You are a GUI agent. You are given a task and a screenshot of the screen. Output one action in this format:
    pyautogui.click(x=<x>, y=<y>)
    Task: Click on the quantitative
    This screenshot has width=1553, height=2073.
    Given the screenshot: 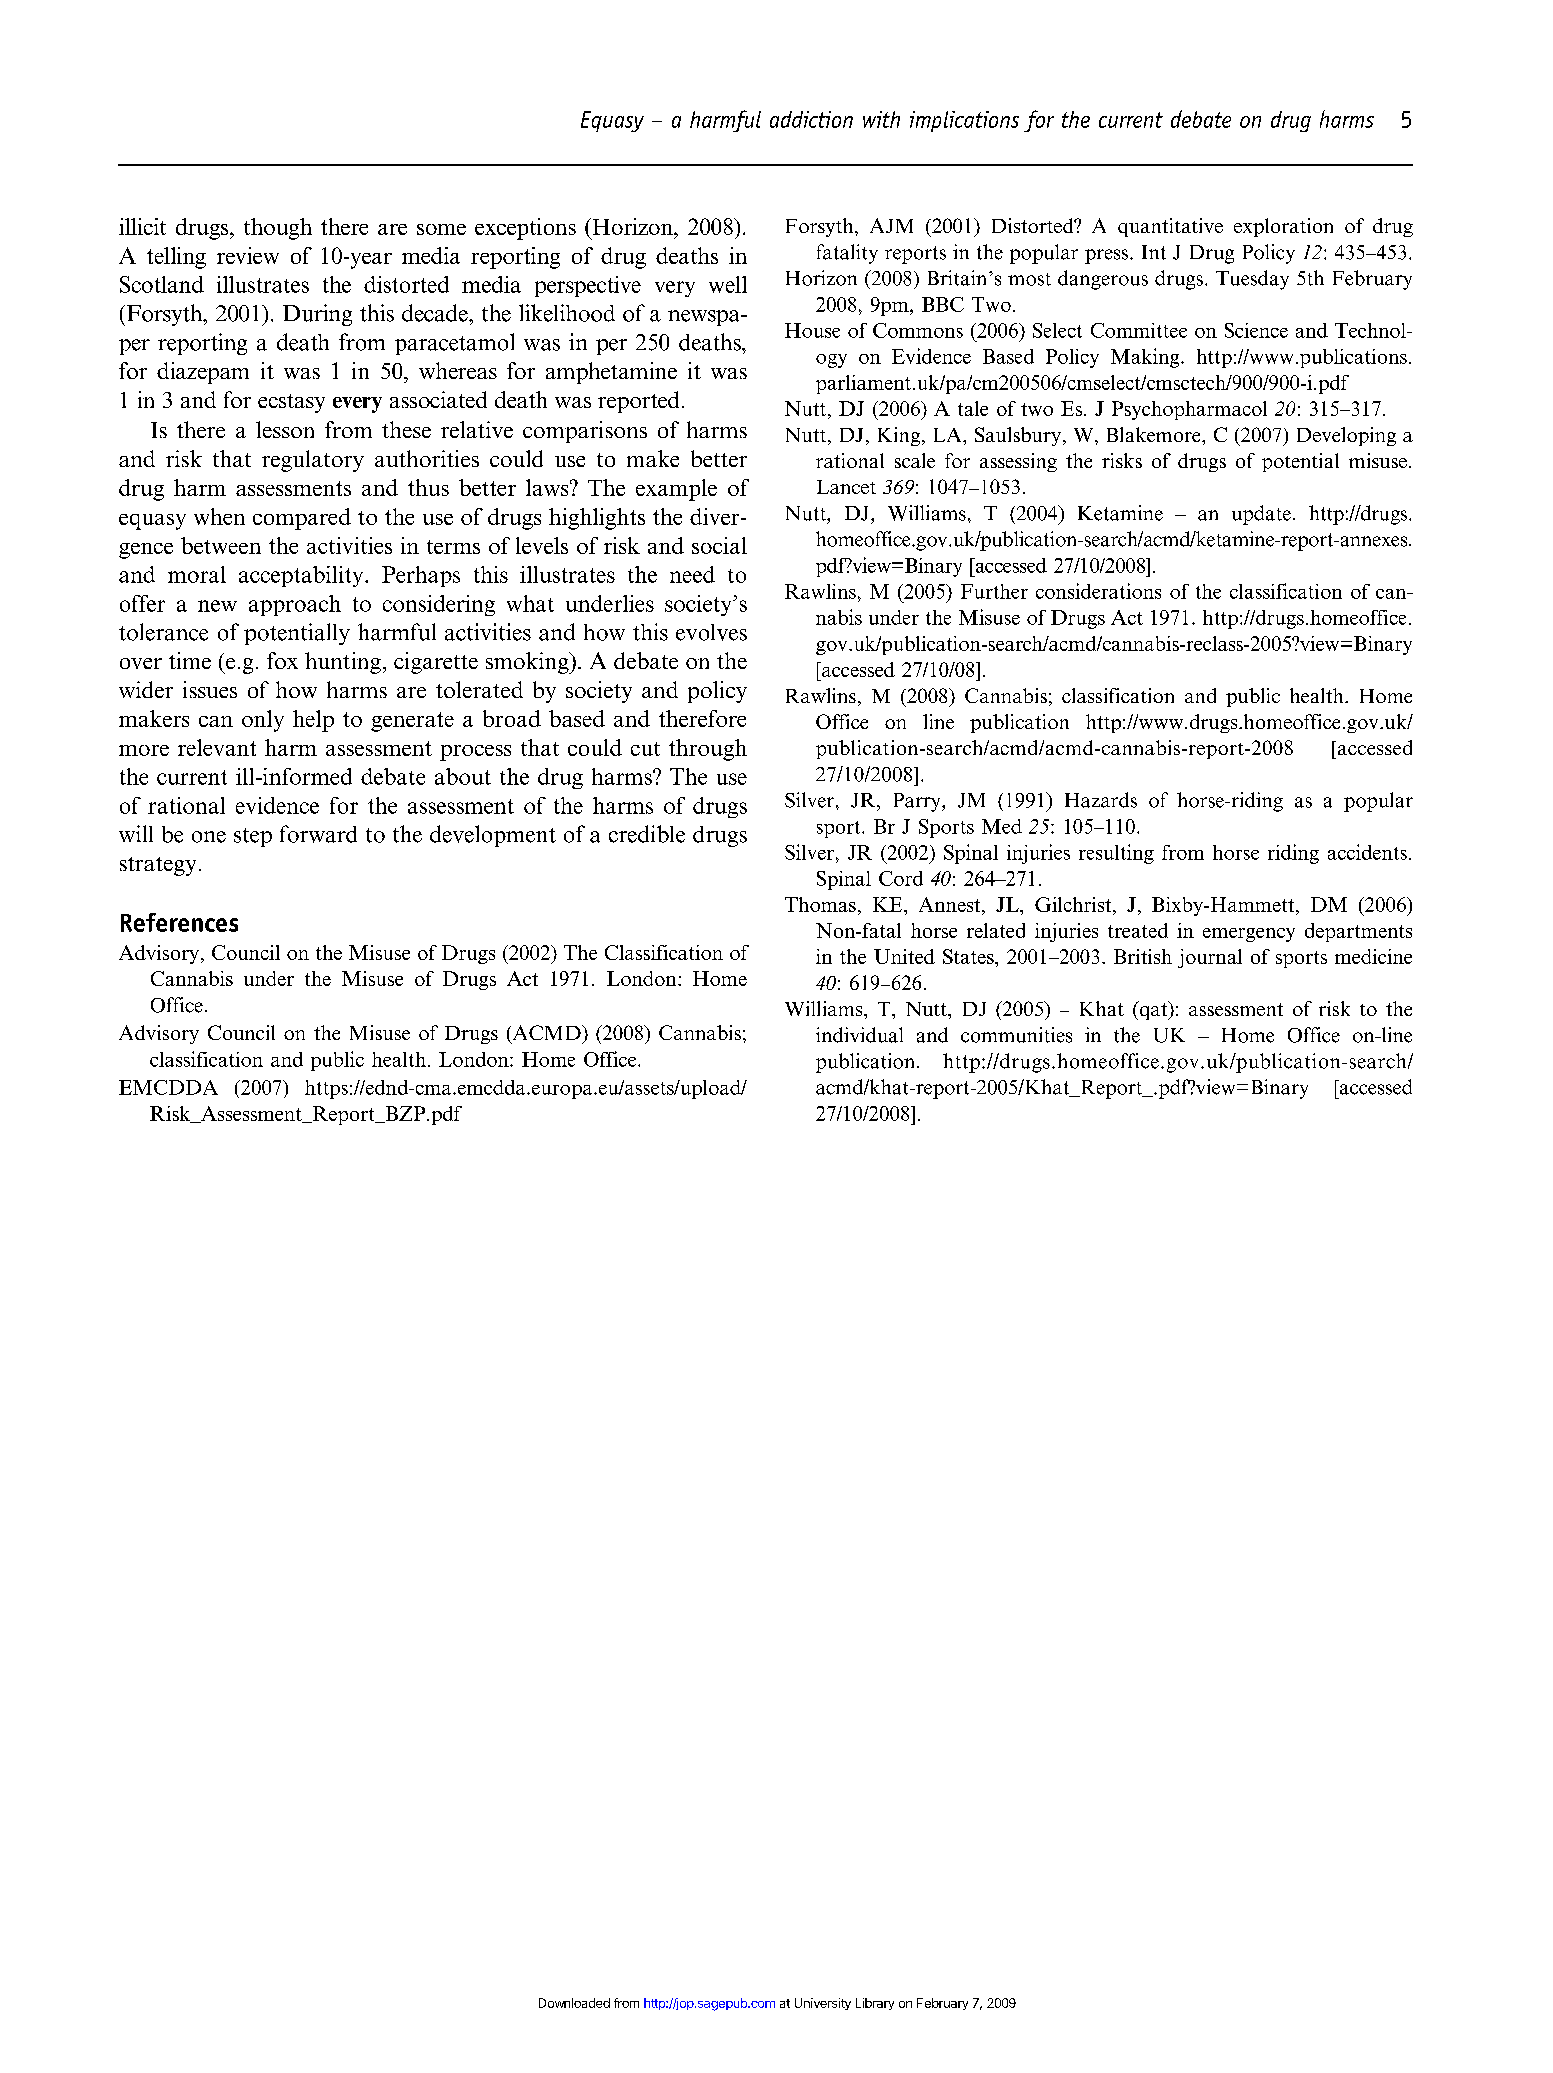 What is the action you would take?
    pyautogui.click(x=1170, y=227)
